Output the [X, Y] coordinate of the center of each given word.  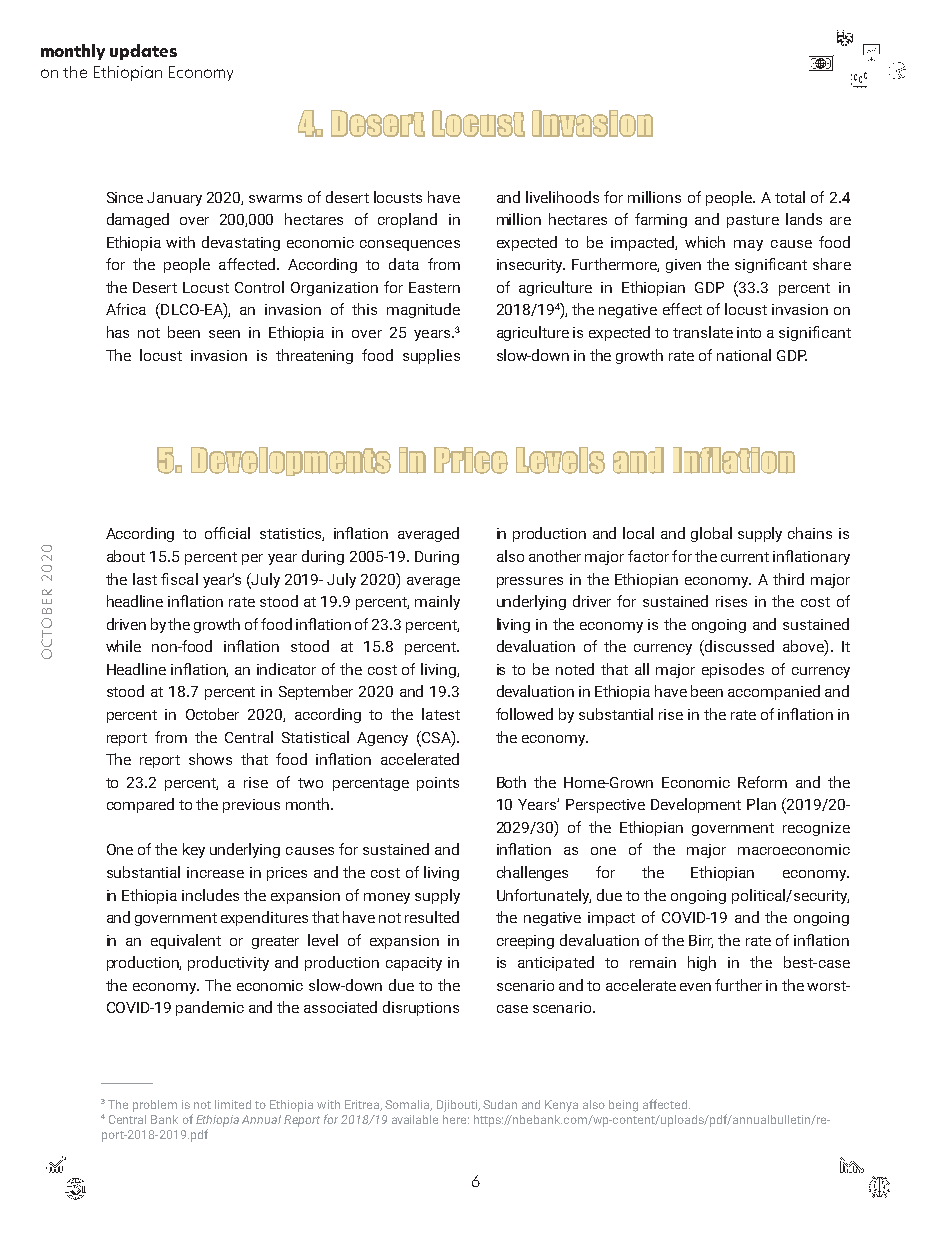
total [790, 197]
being [623, 1106]
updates [143, 52]
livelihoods [562, 197]
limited [233, 1104]
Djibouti [458, 1106]
